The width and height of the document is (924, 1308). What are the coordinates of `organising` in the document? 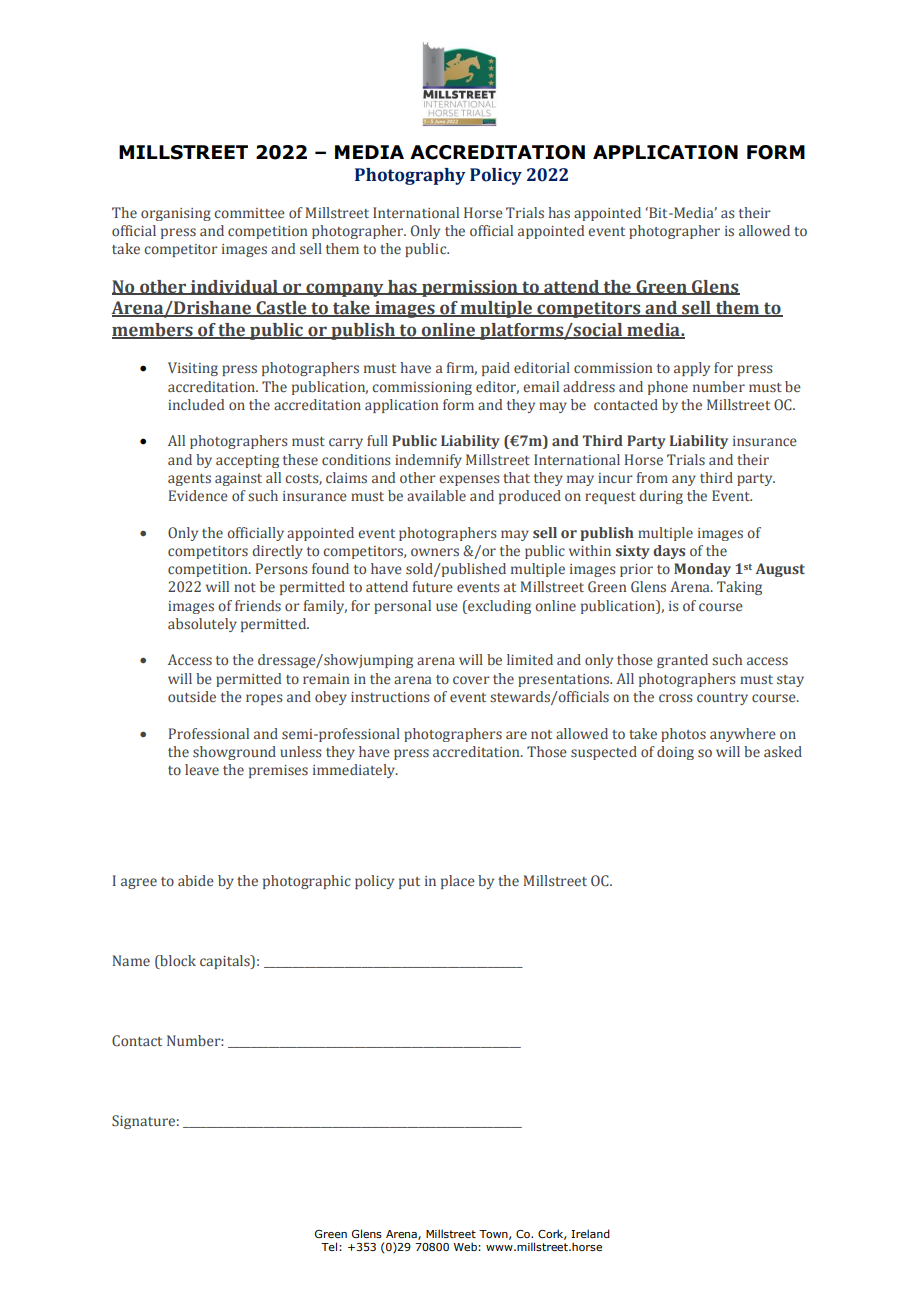 It's located at (176, 214).
